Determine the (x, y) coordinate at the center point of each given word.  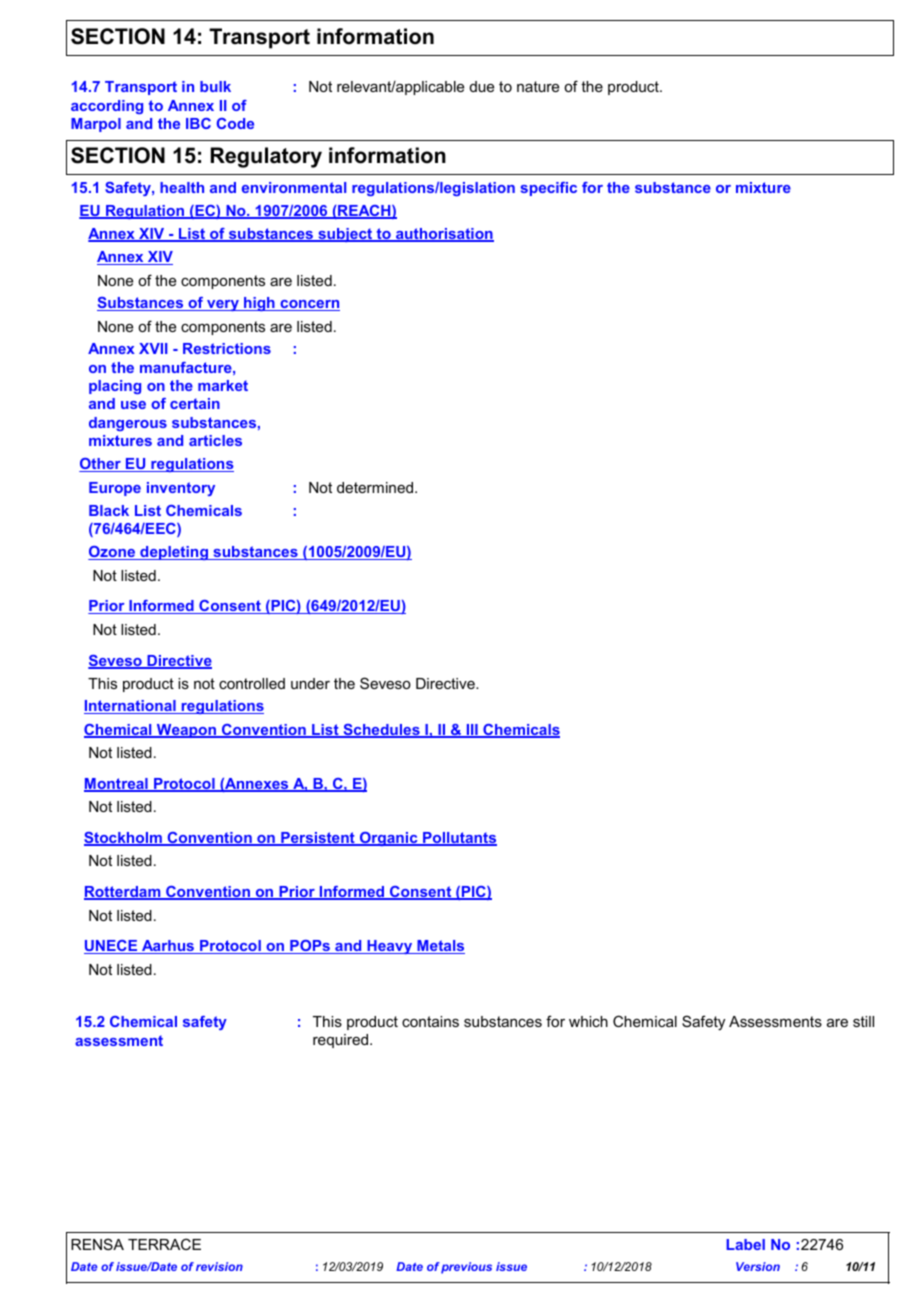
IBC (198, 123)
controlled (252, 683)
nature (538, 86)
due (482, 86)
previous (466, 1268)
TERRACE (164, 1244)
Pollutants (459, 839)
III (472, 731)
